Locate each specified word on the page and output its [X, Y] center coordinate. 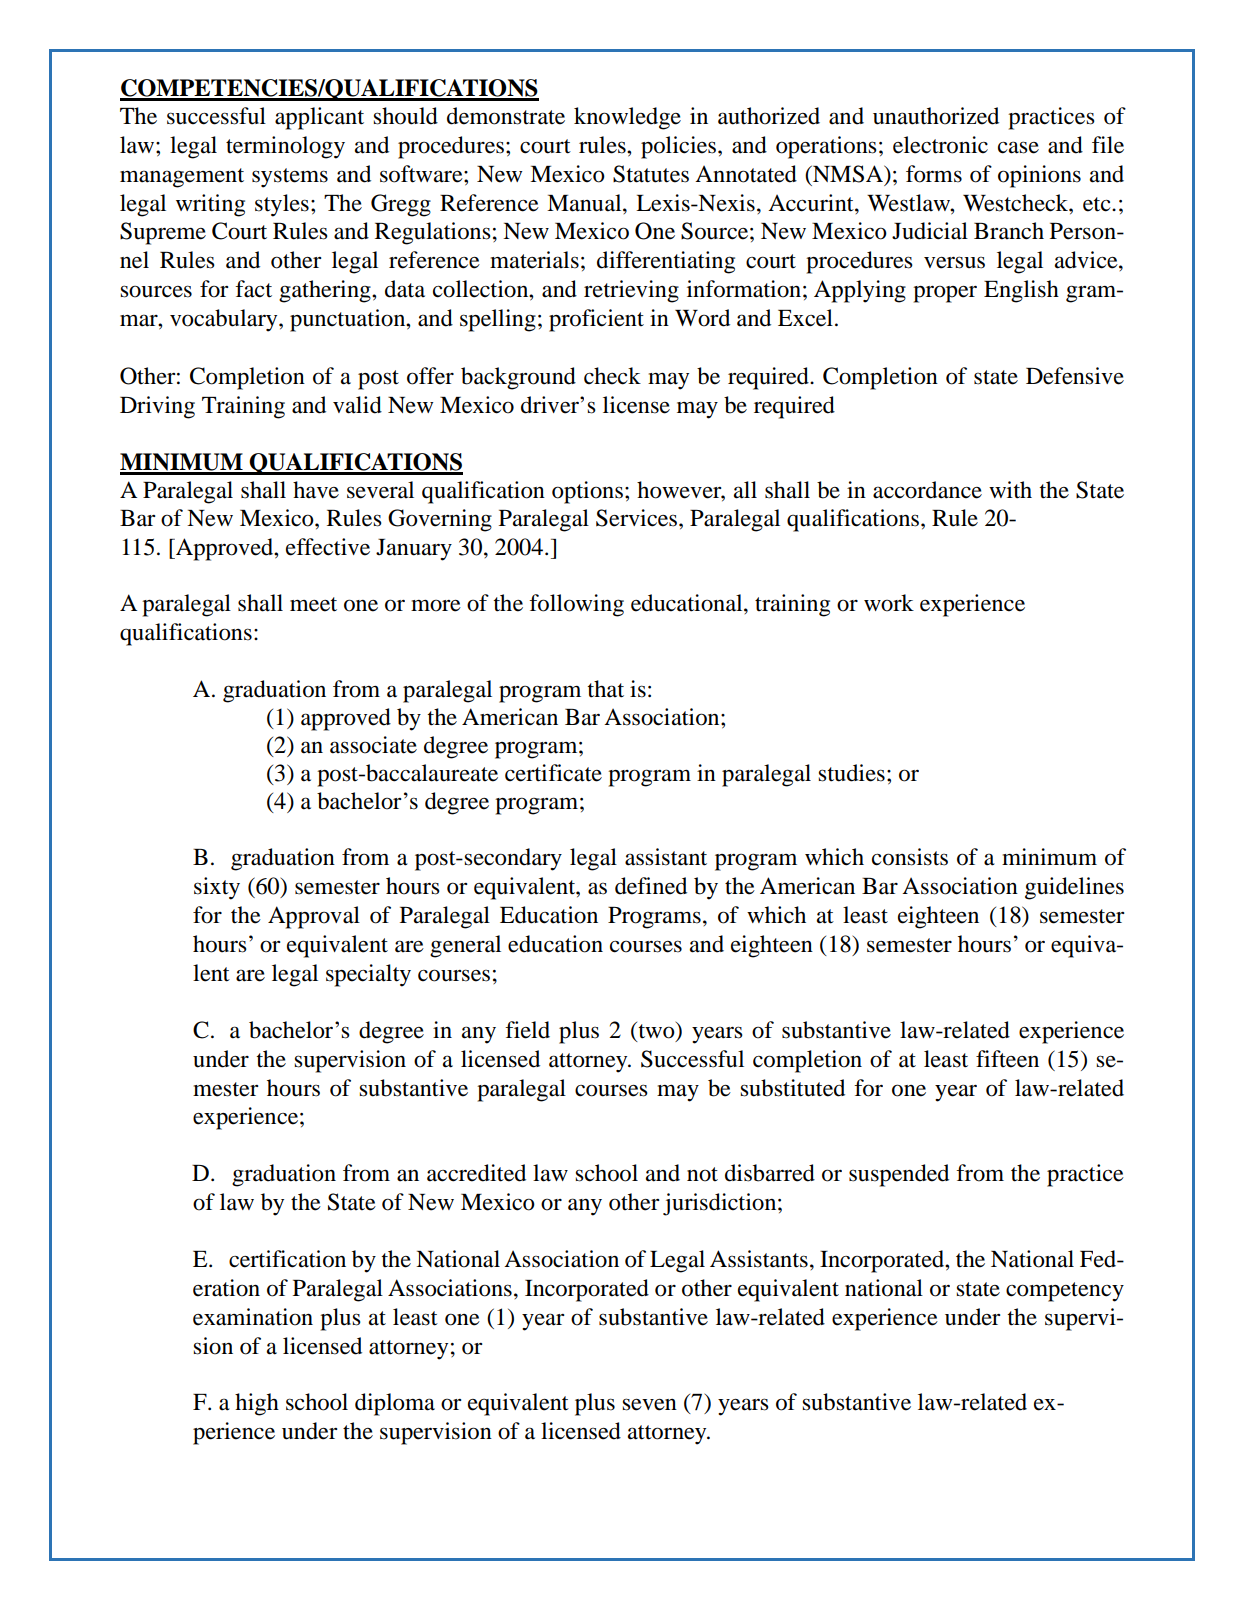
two [656, 1031]
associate [373, 745]
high [257, 1404]
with [1010, 490]
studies [851, 773]
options [587, 492]
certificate [553, 773]
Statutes [651, 174]
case [1018, 147]
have [316, 490]
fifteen [1007, 1059]
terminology [285, 147]
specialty [368, 975]
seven [649, 1404]
